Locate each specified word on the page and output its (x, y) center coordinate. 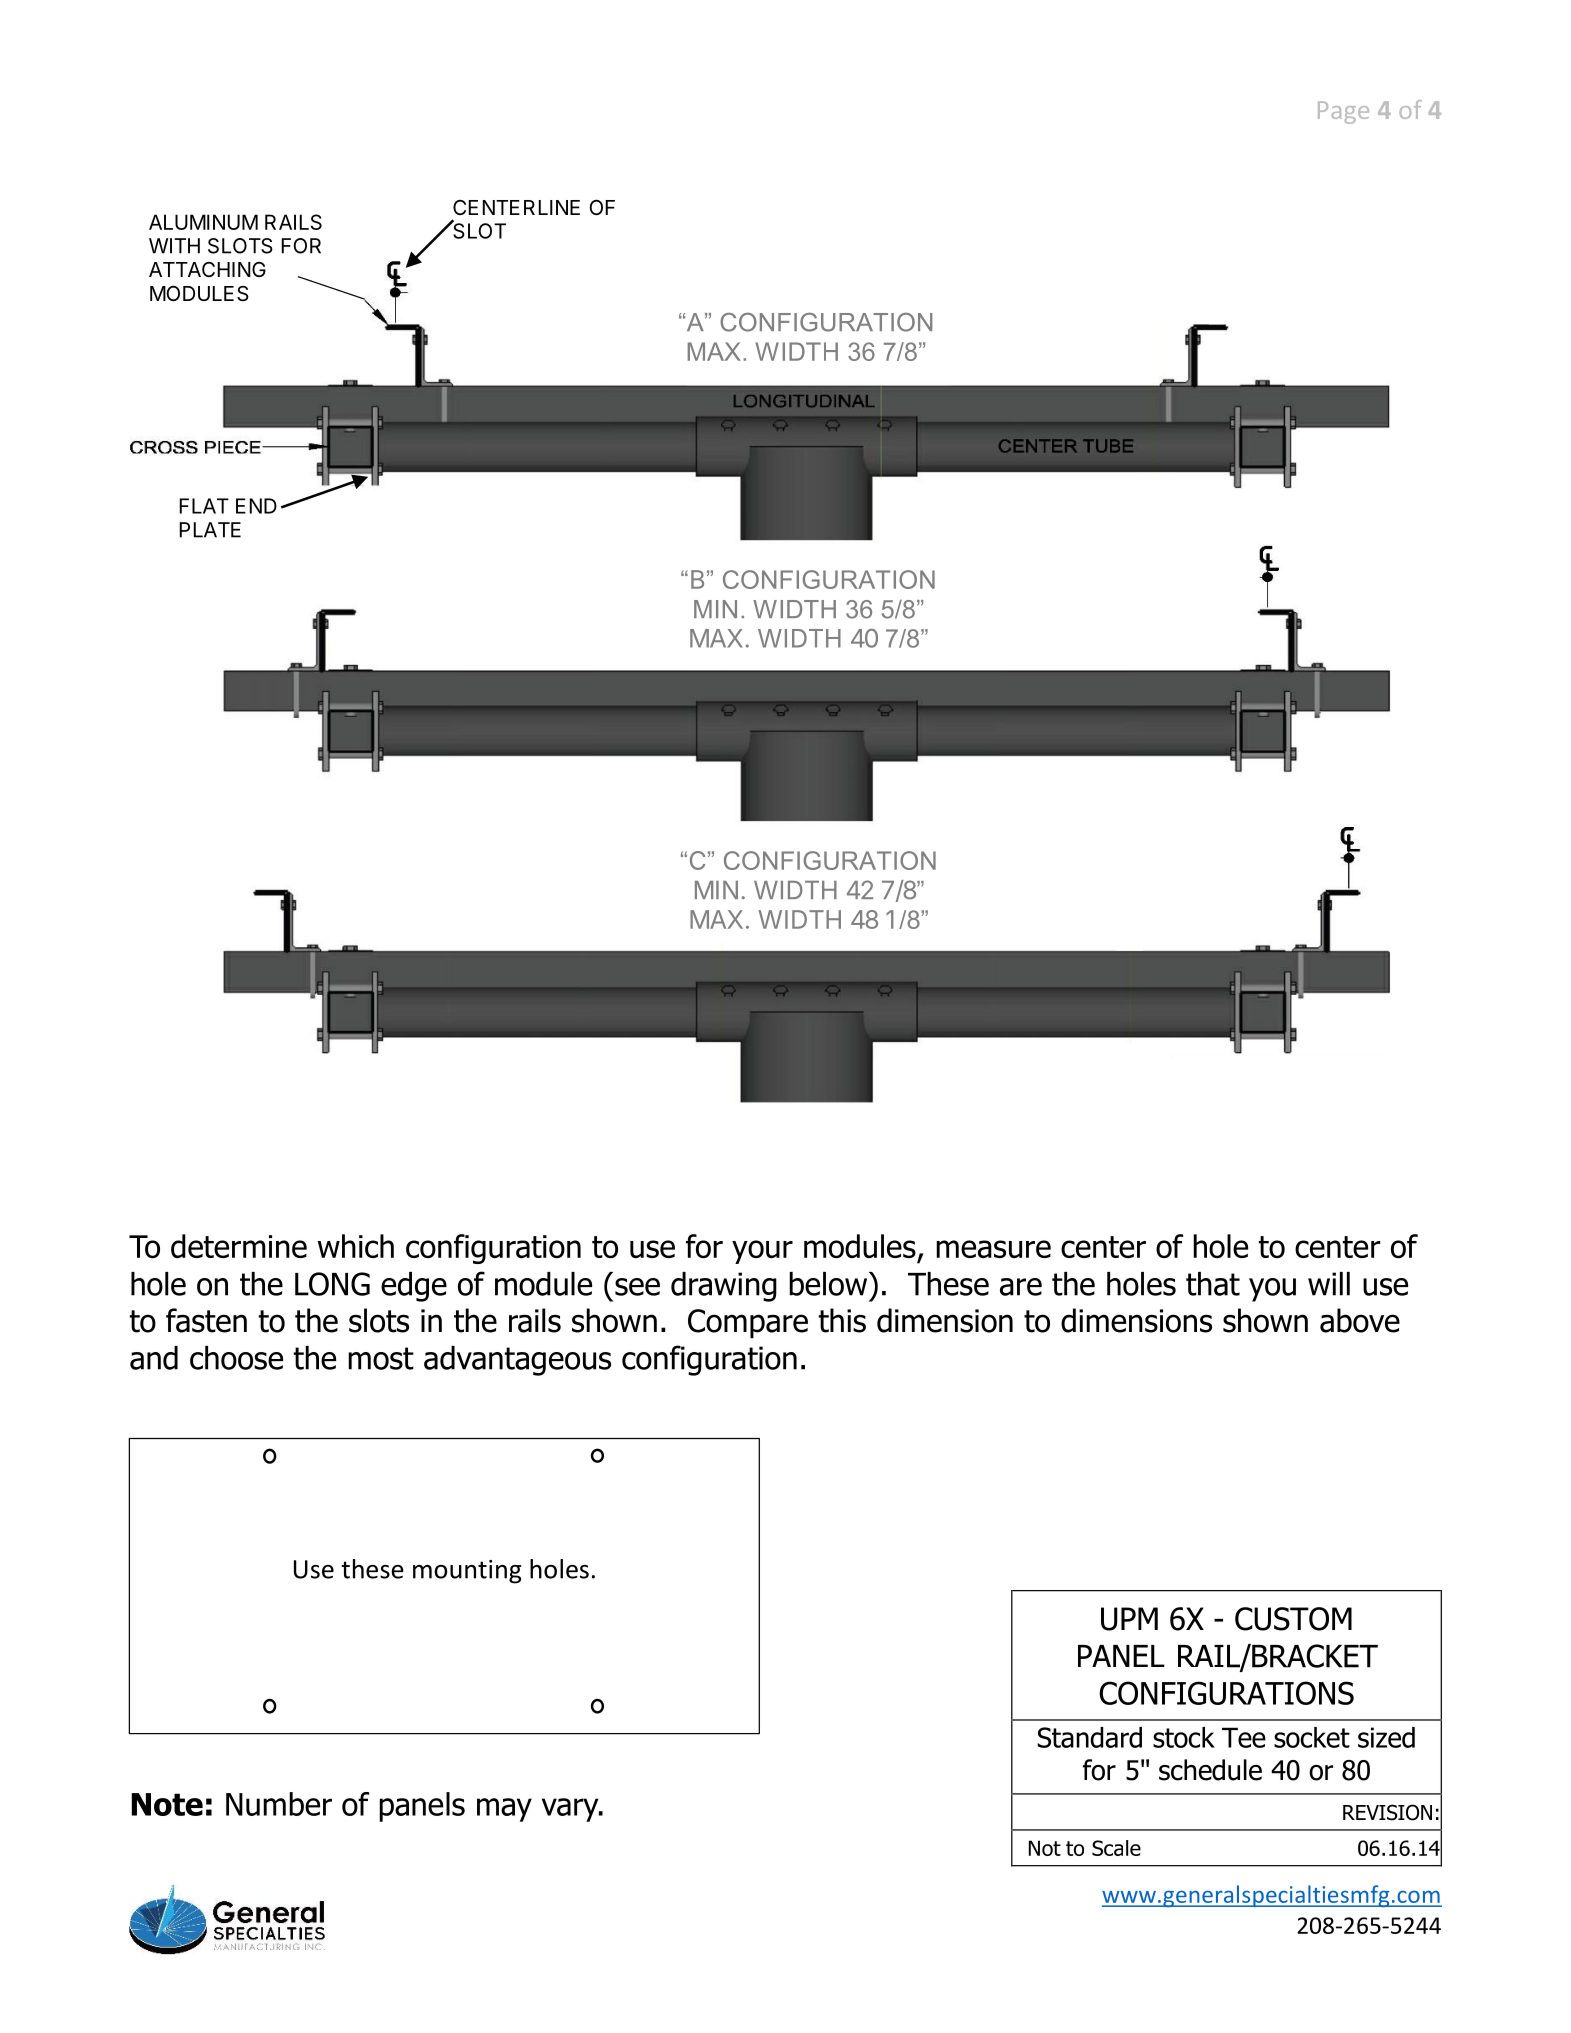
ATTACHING (207, 269)
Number (279, 1804)
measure (993, 1249)
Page (1343, 112)
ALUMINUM (203, 222)
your (762, 1252)
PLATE (210, 530)
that (1213, 1284)
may (504, 1810)
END (256, 506)
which (356, 1246)
